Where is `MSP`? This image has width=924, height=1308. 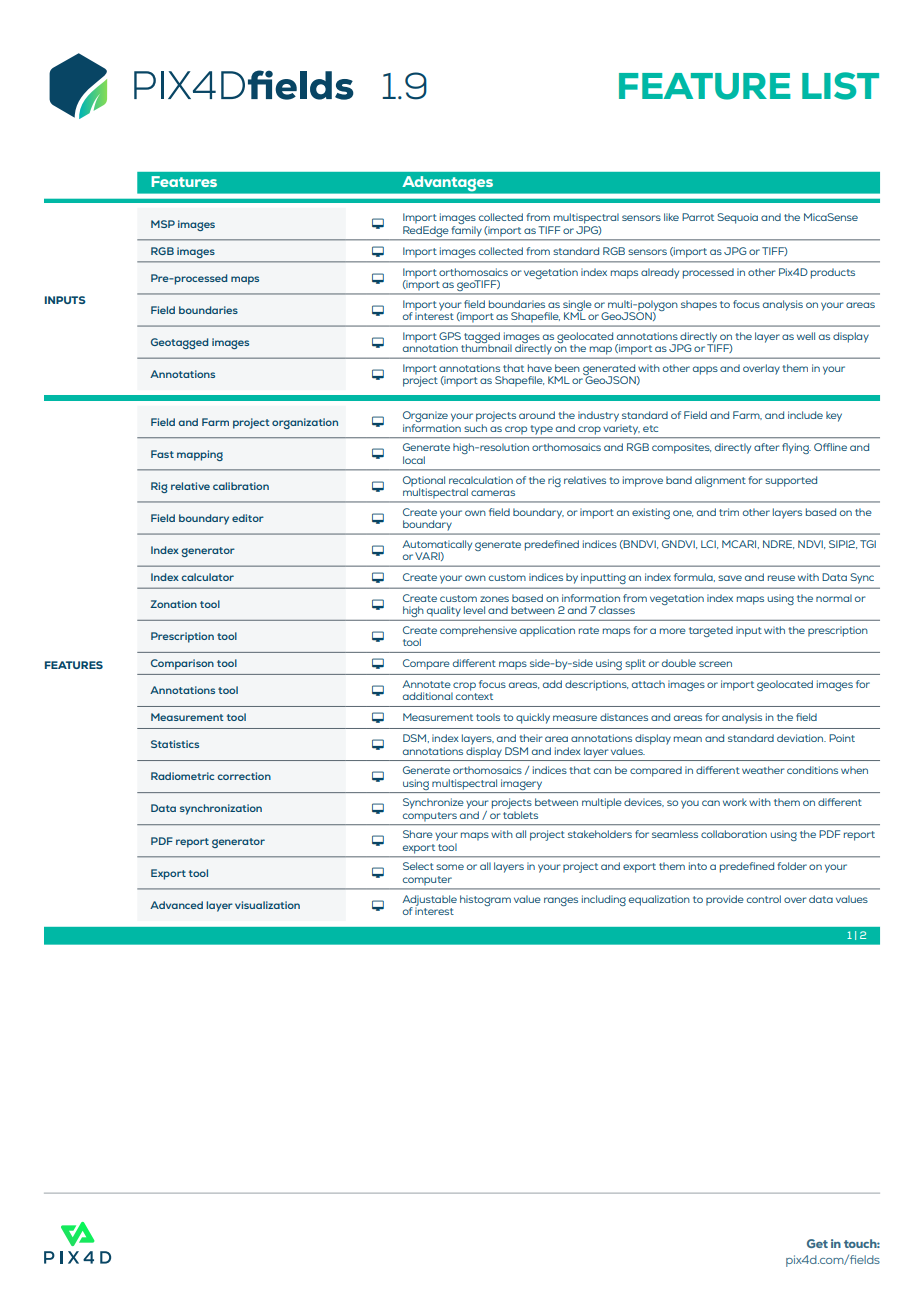 MSP is located at coordinates (163, 224).
